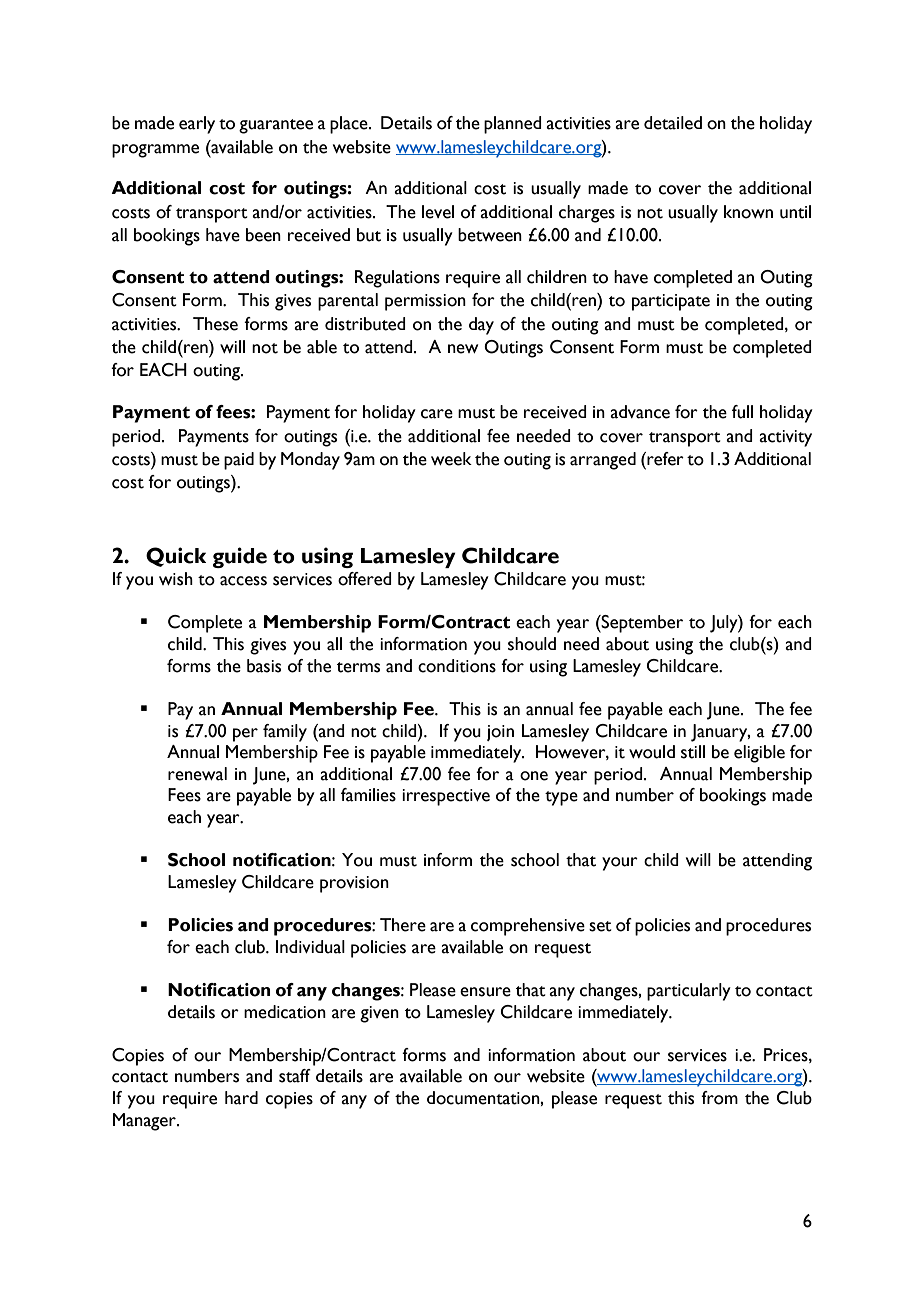 This screenshot has height=1308, width=924. I want to click on detailed, so click(673, 123).
